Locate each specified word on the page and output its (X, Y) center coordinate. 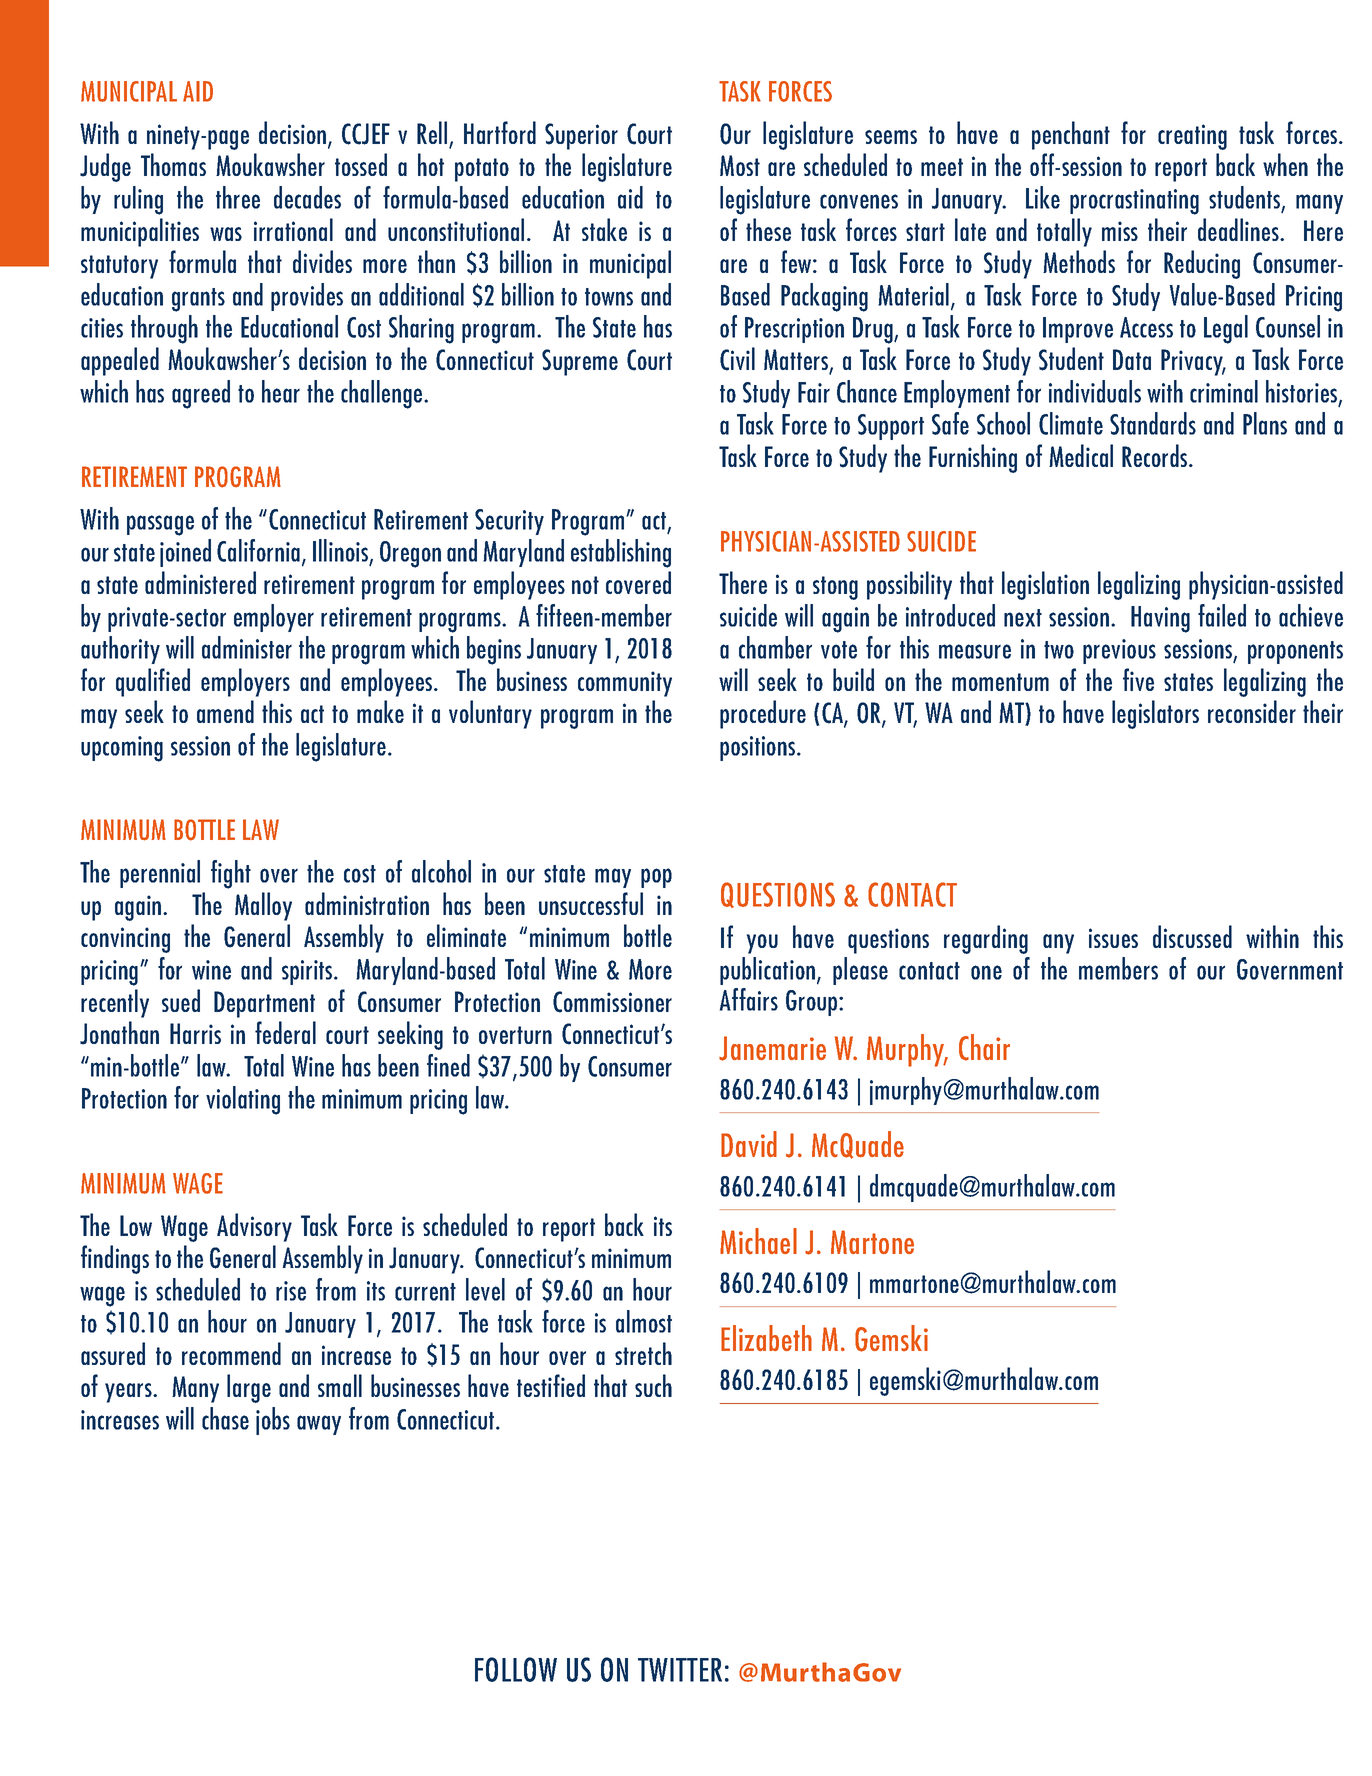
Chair (984, 1047)
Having (1160, 619)
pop (656, 878)
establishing (621, 553)
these (768, 229)
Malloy (263, 906)
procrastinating (1134, 202)
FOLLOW (516, 1669)
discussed (1192, 936)
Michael (758, 1241)
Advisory (254, 1227)
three (238, 197)
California (258, 550)
